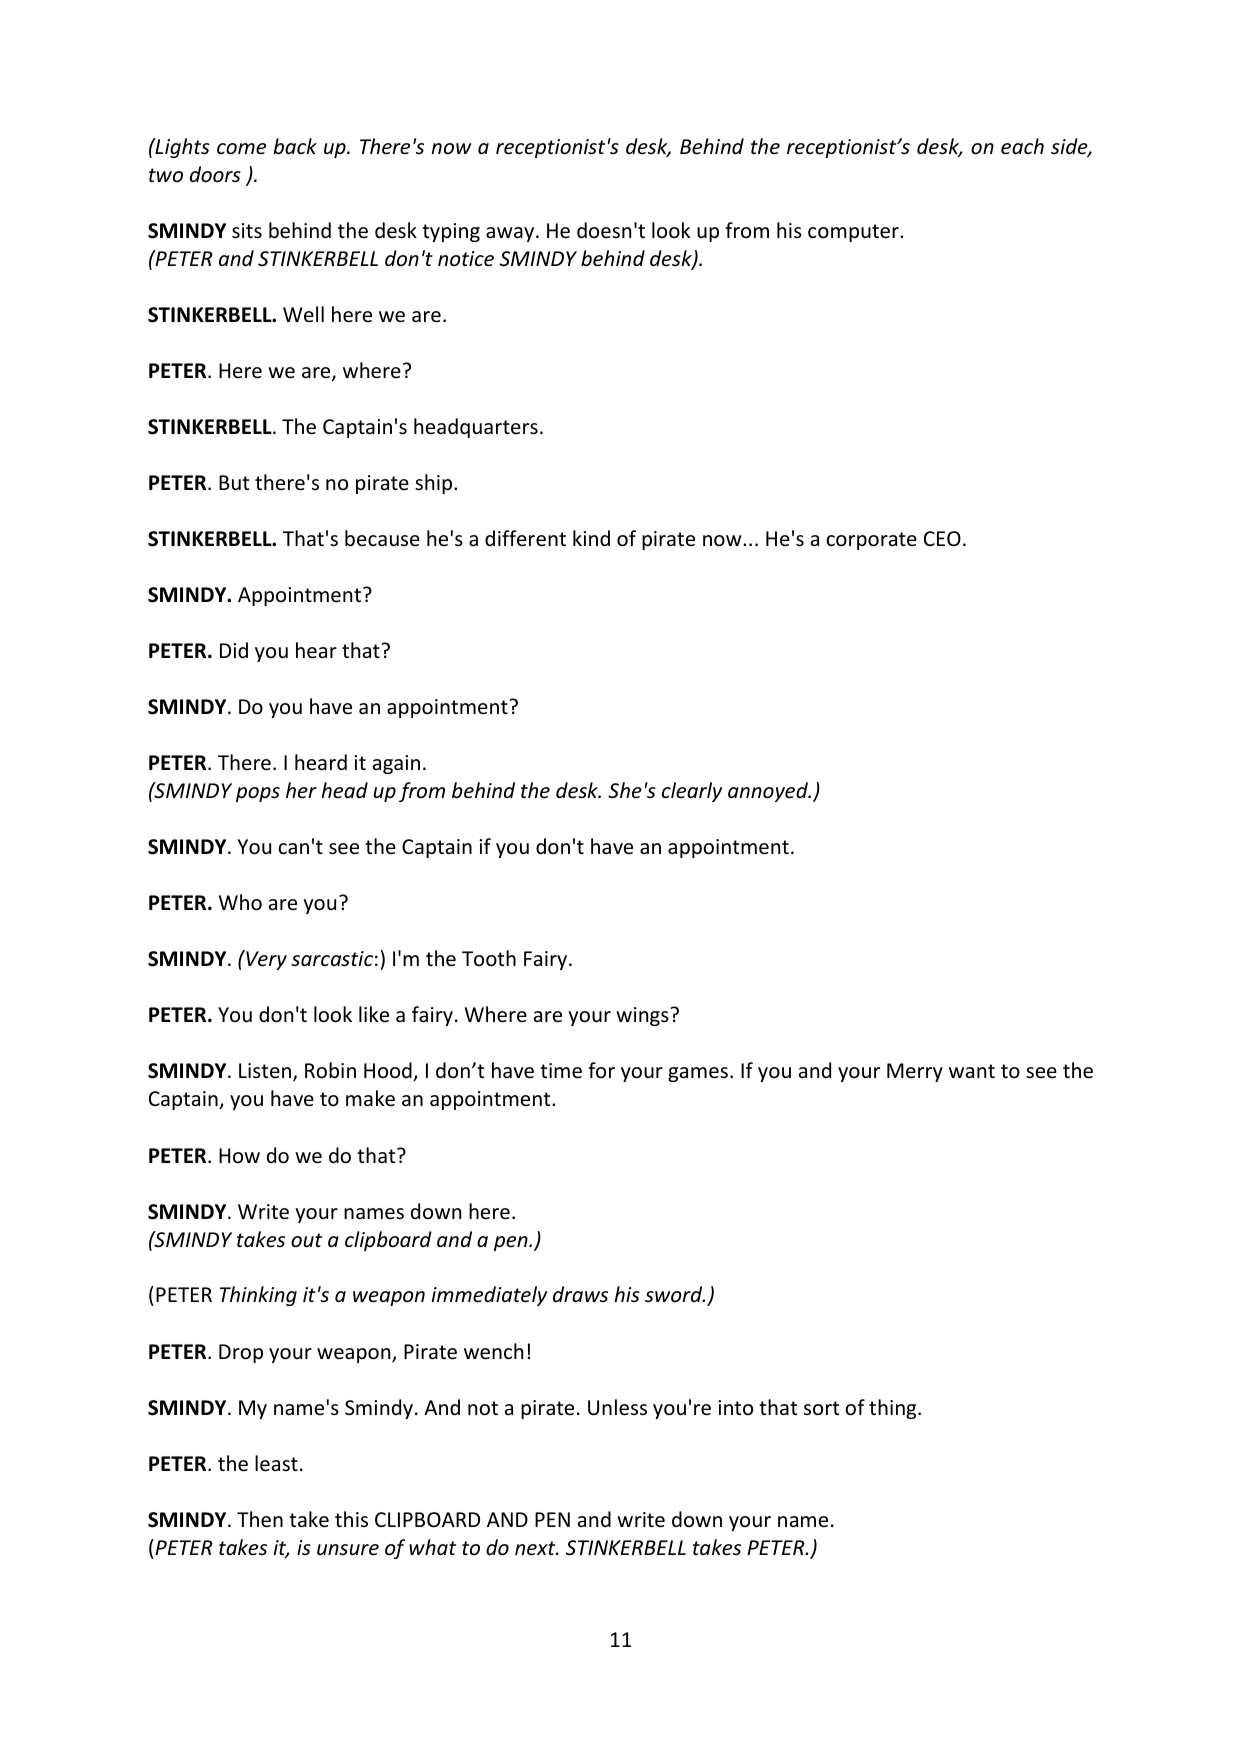  Describe the element at coordinates (258, 794) in the screenshot. I see `pops` at that location.
